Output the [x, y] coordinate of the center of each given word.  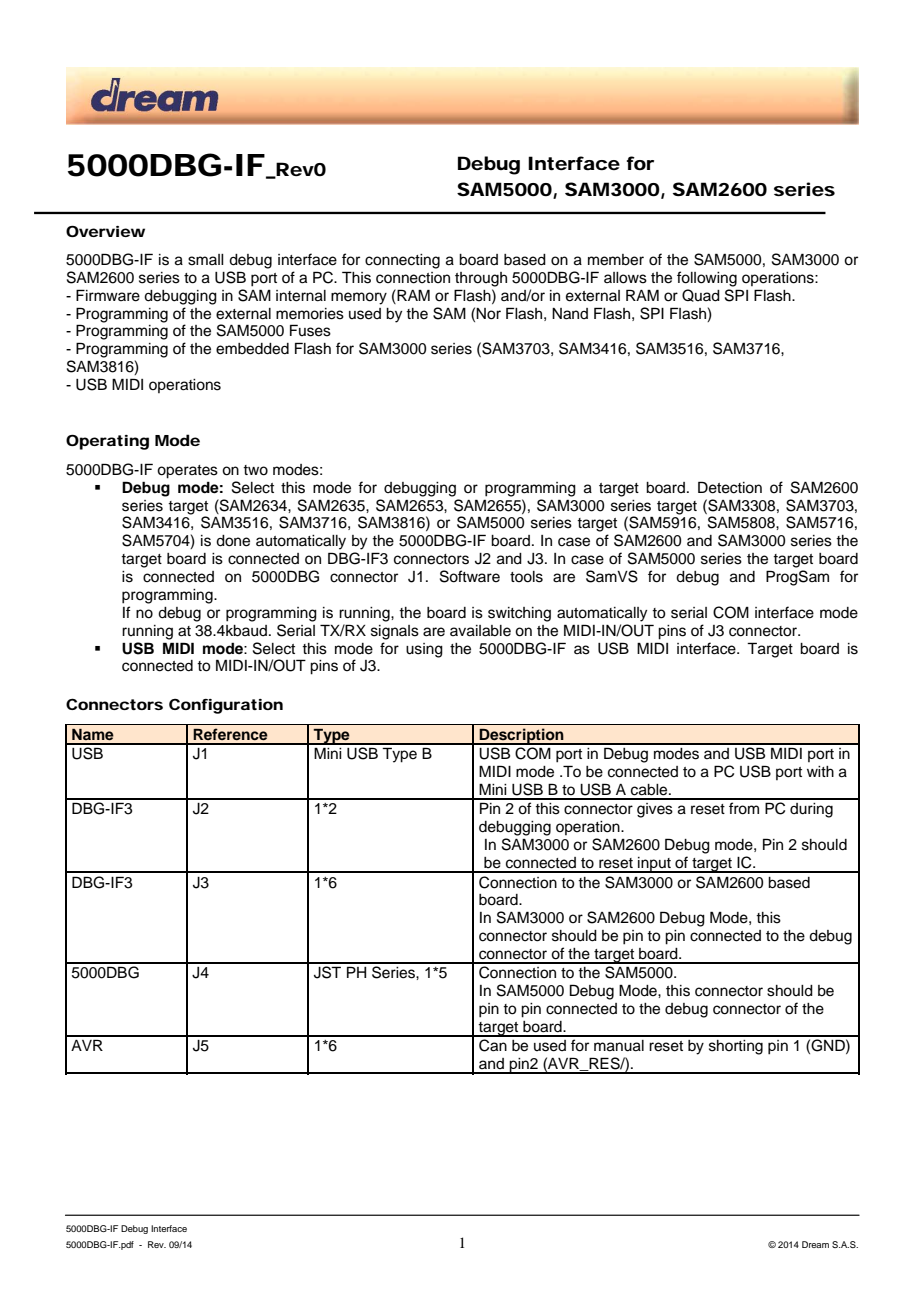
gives [655, 810]
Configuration [226, 706]
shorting [736, 1047]
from [744, 808]
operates [187, 472]
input [654, 865]
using [424, 650]
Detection [730, 487]
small [206, 260]
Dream [815, 1244]
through [481, 279]
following [707, 279]
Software [470, 576]
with [820, 771]
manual [619, 1046]
